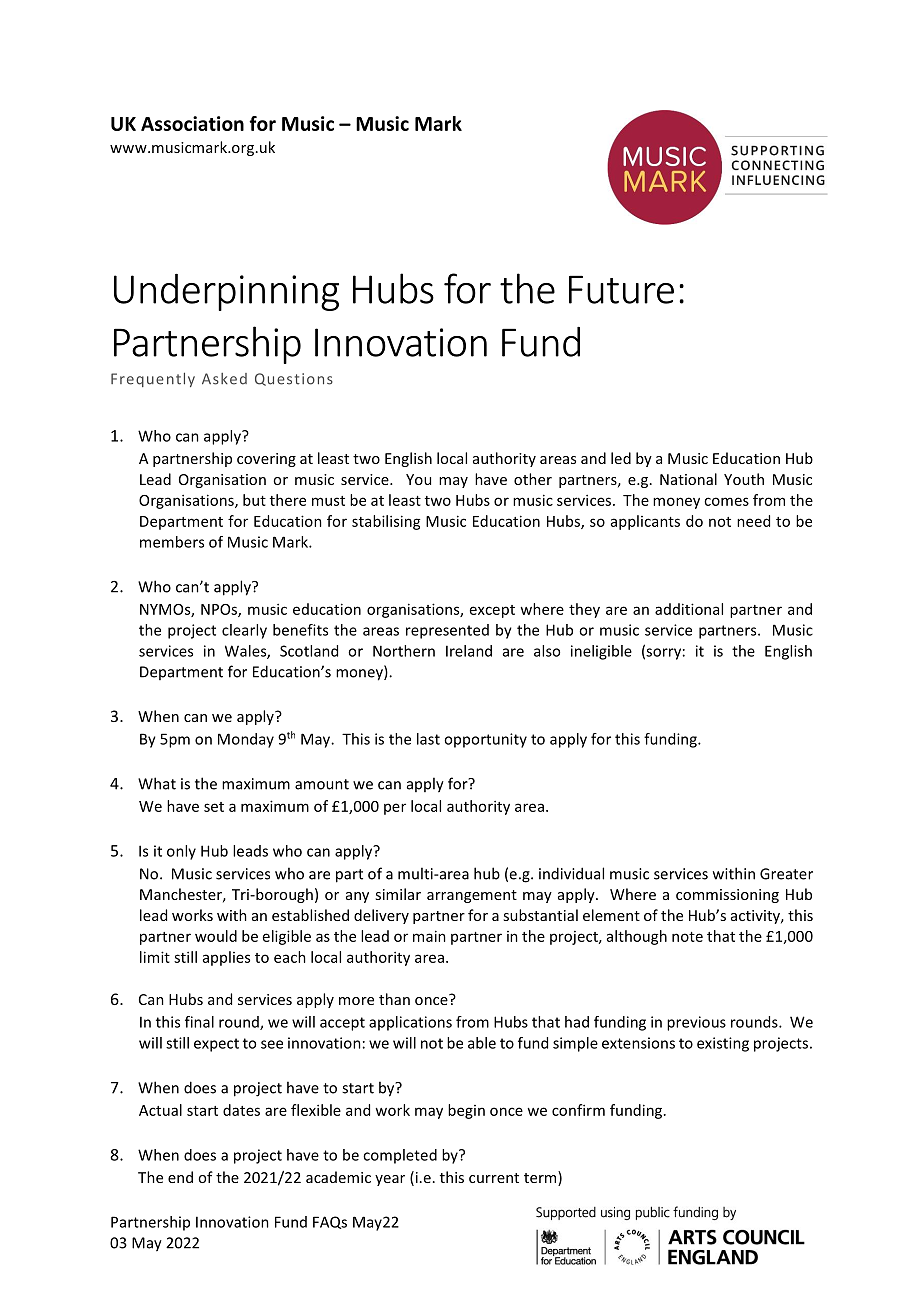  Describe the element at coordinates (689, 609) in the screenshot. I see `additional` at that location.
